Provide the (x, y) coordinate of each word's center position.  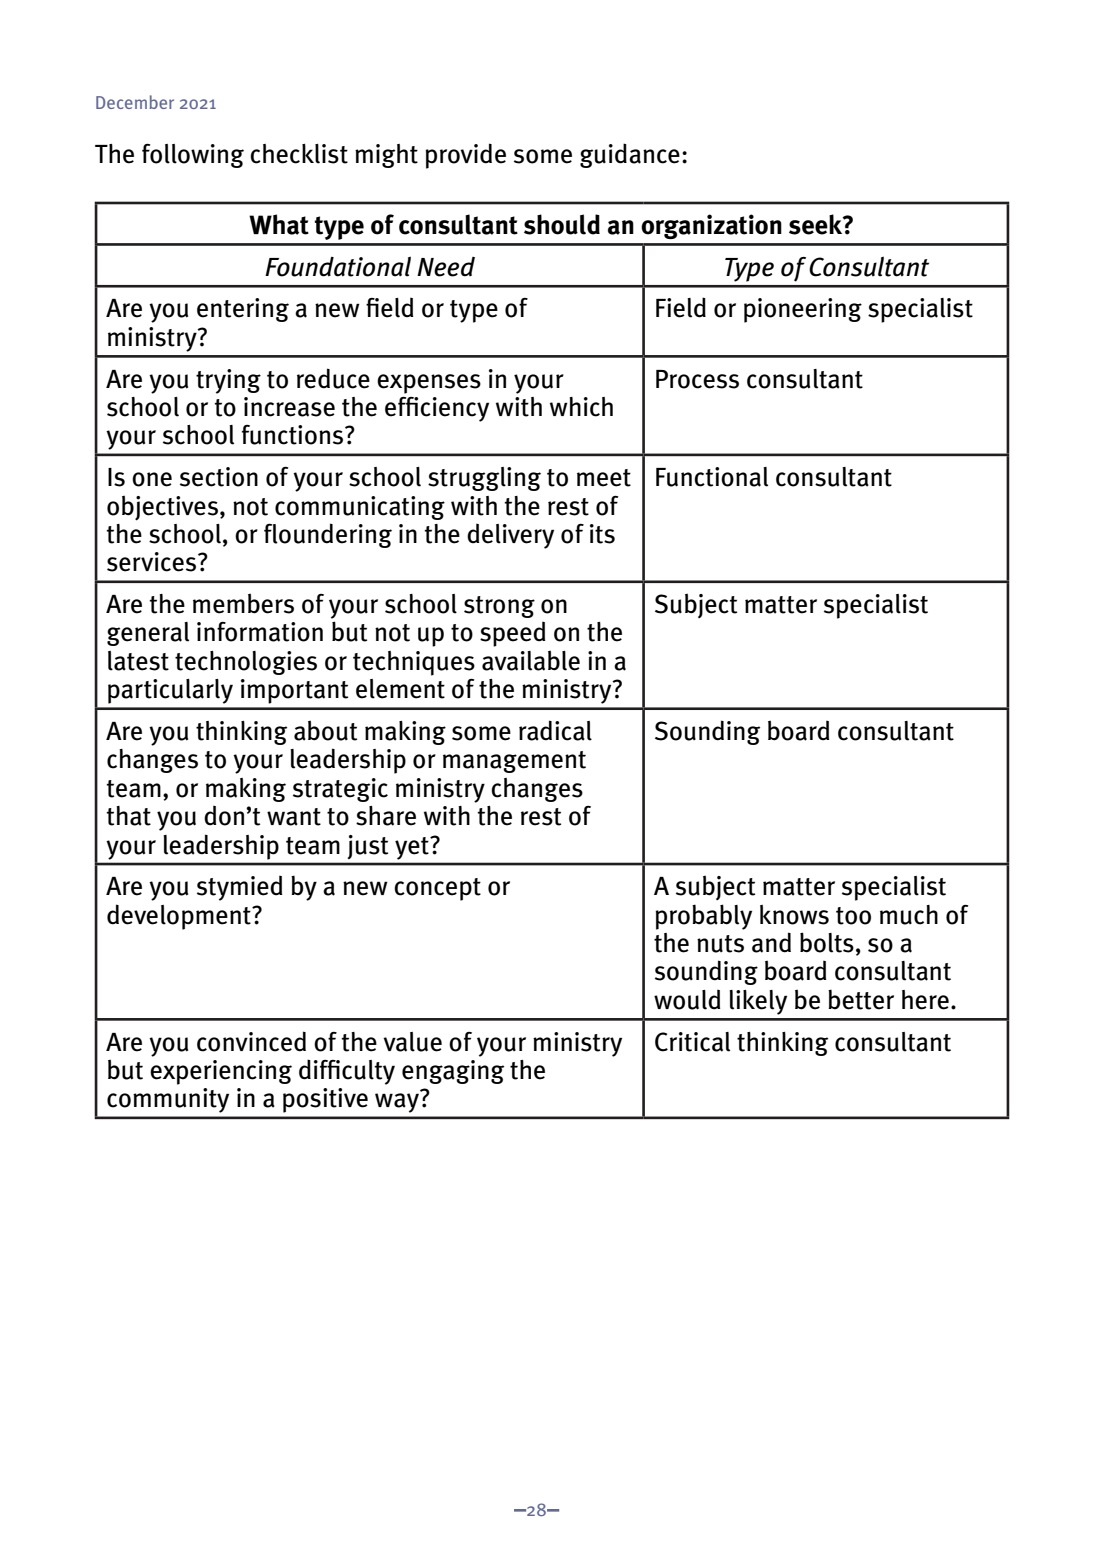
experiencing (221, 1072)
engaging (453, 1072)
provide (466, 156)
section (219, 477)
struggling (484, 479)
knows (794, 915)
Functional (712, 477)
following (193, 156)
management (514, 762)
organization (711, 226)
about (325, 730)
